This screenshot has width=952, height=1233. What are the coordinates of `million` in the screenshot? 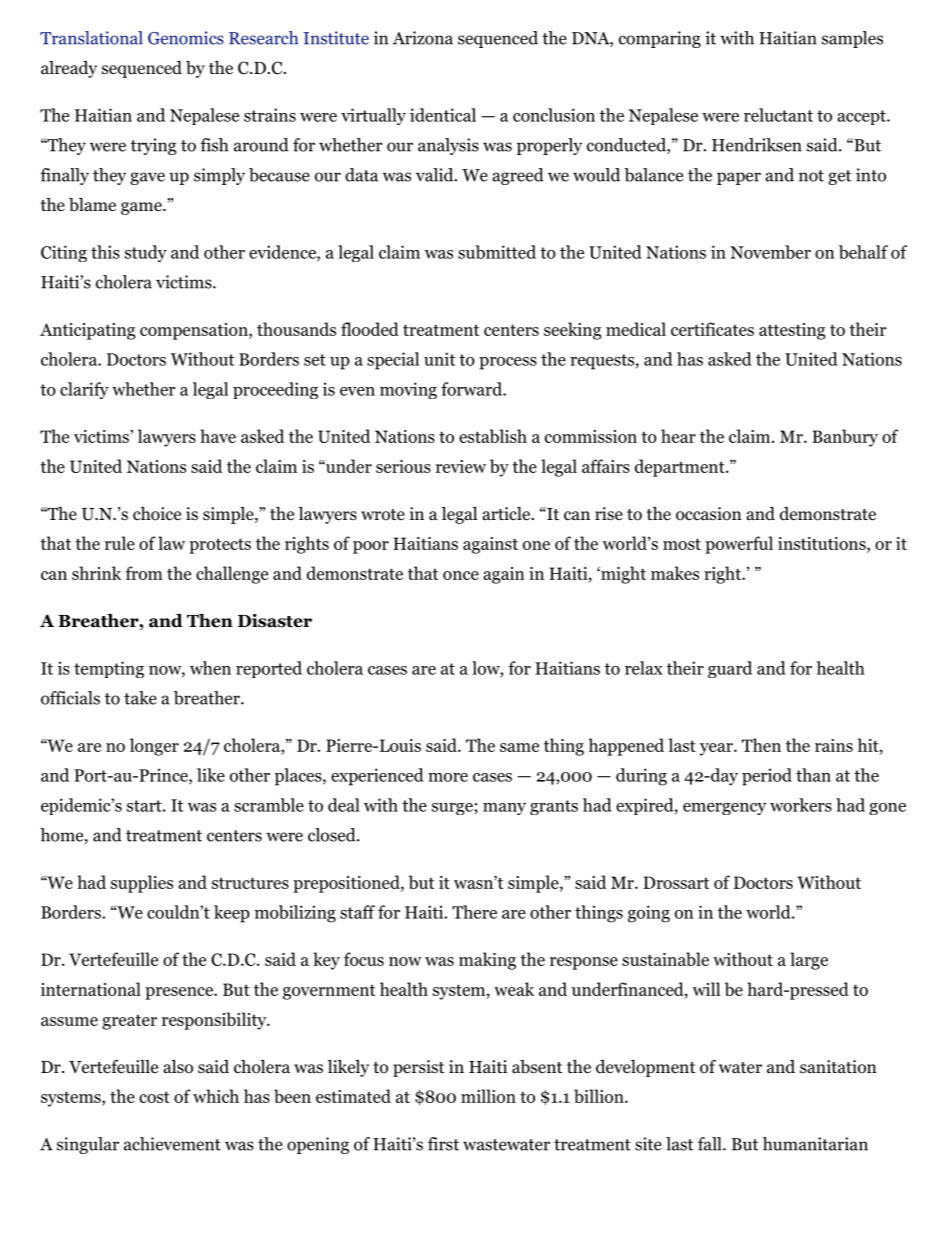 It's located at (488, 1096).
